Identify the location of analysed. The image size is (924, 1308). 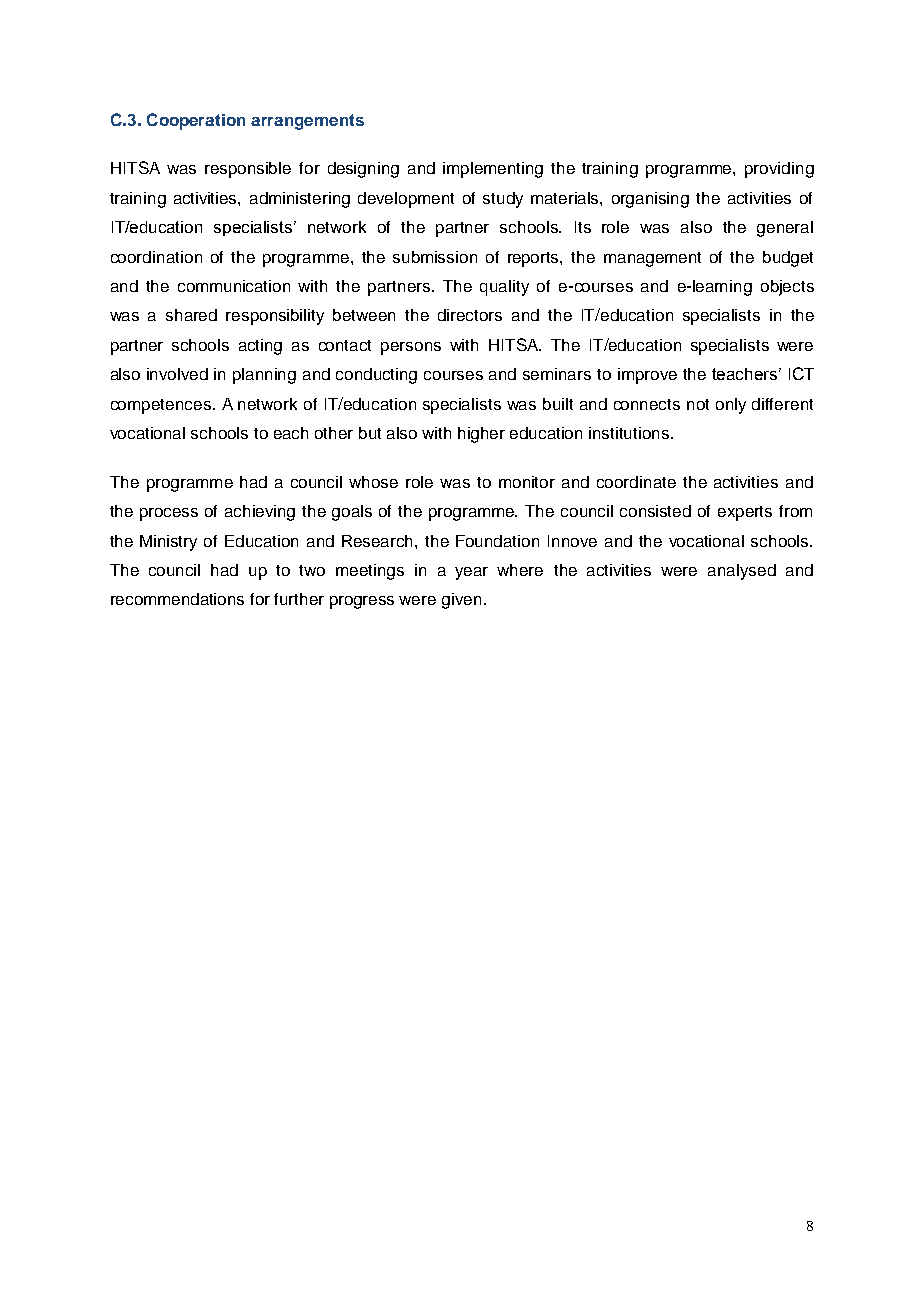
(742, 572).
